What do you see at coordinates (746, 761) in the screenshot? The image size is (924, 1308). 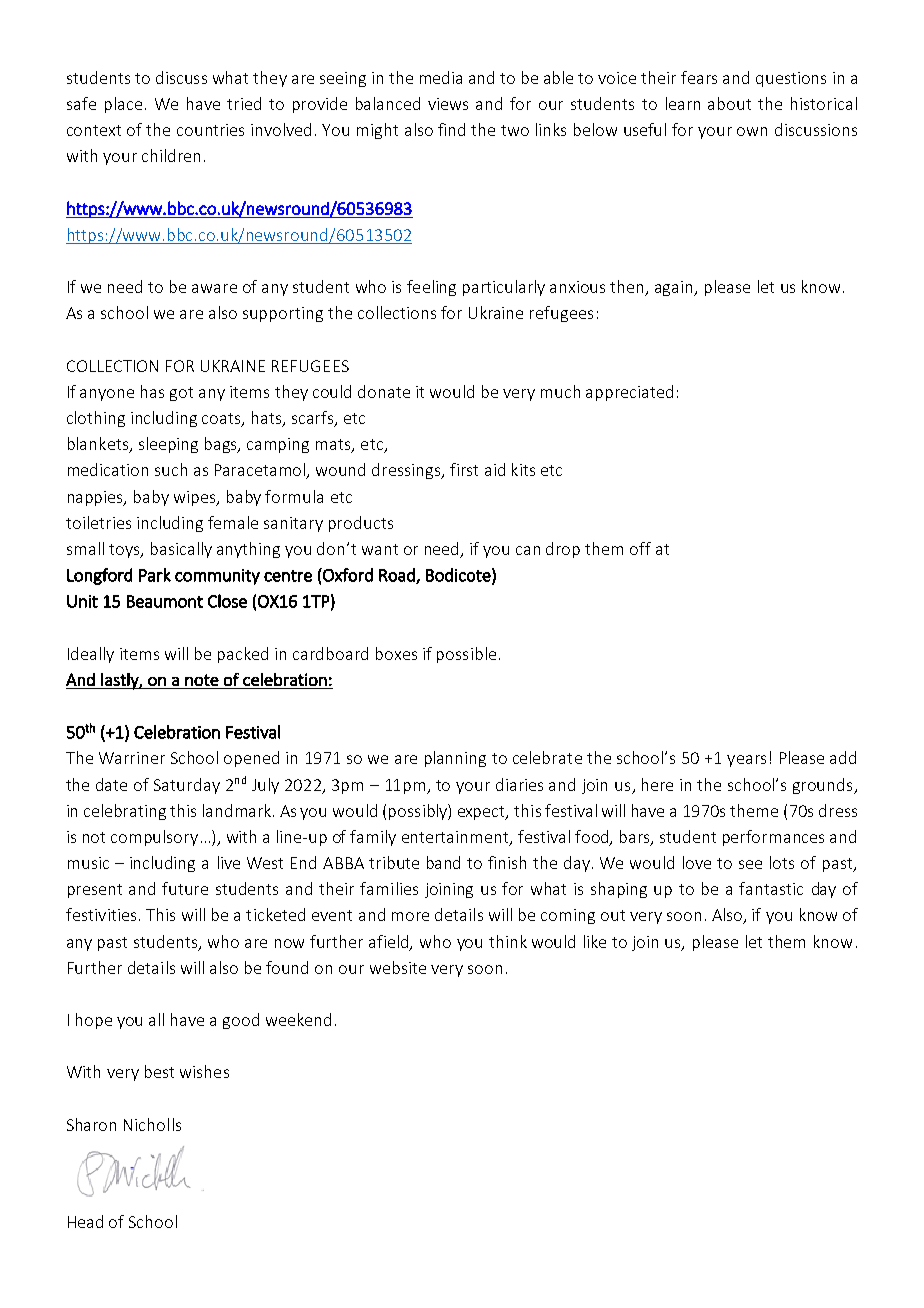 I see `years` at bounding box center [746, 761].
